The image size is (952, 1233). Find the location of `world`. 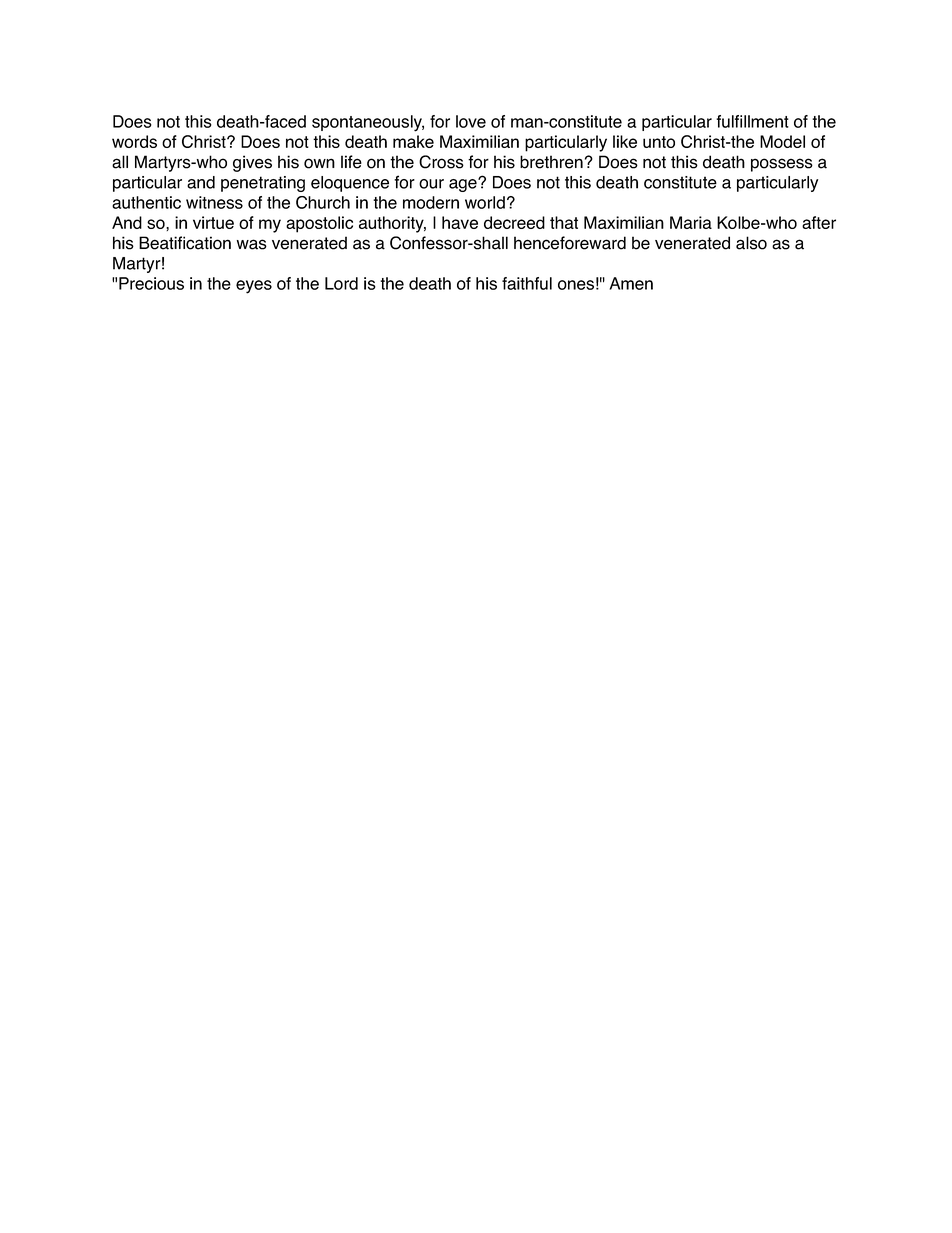

world is located at coordinates (485, 202).
